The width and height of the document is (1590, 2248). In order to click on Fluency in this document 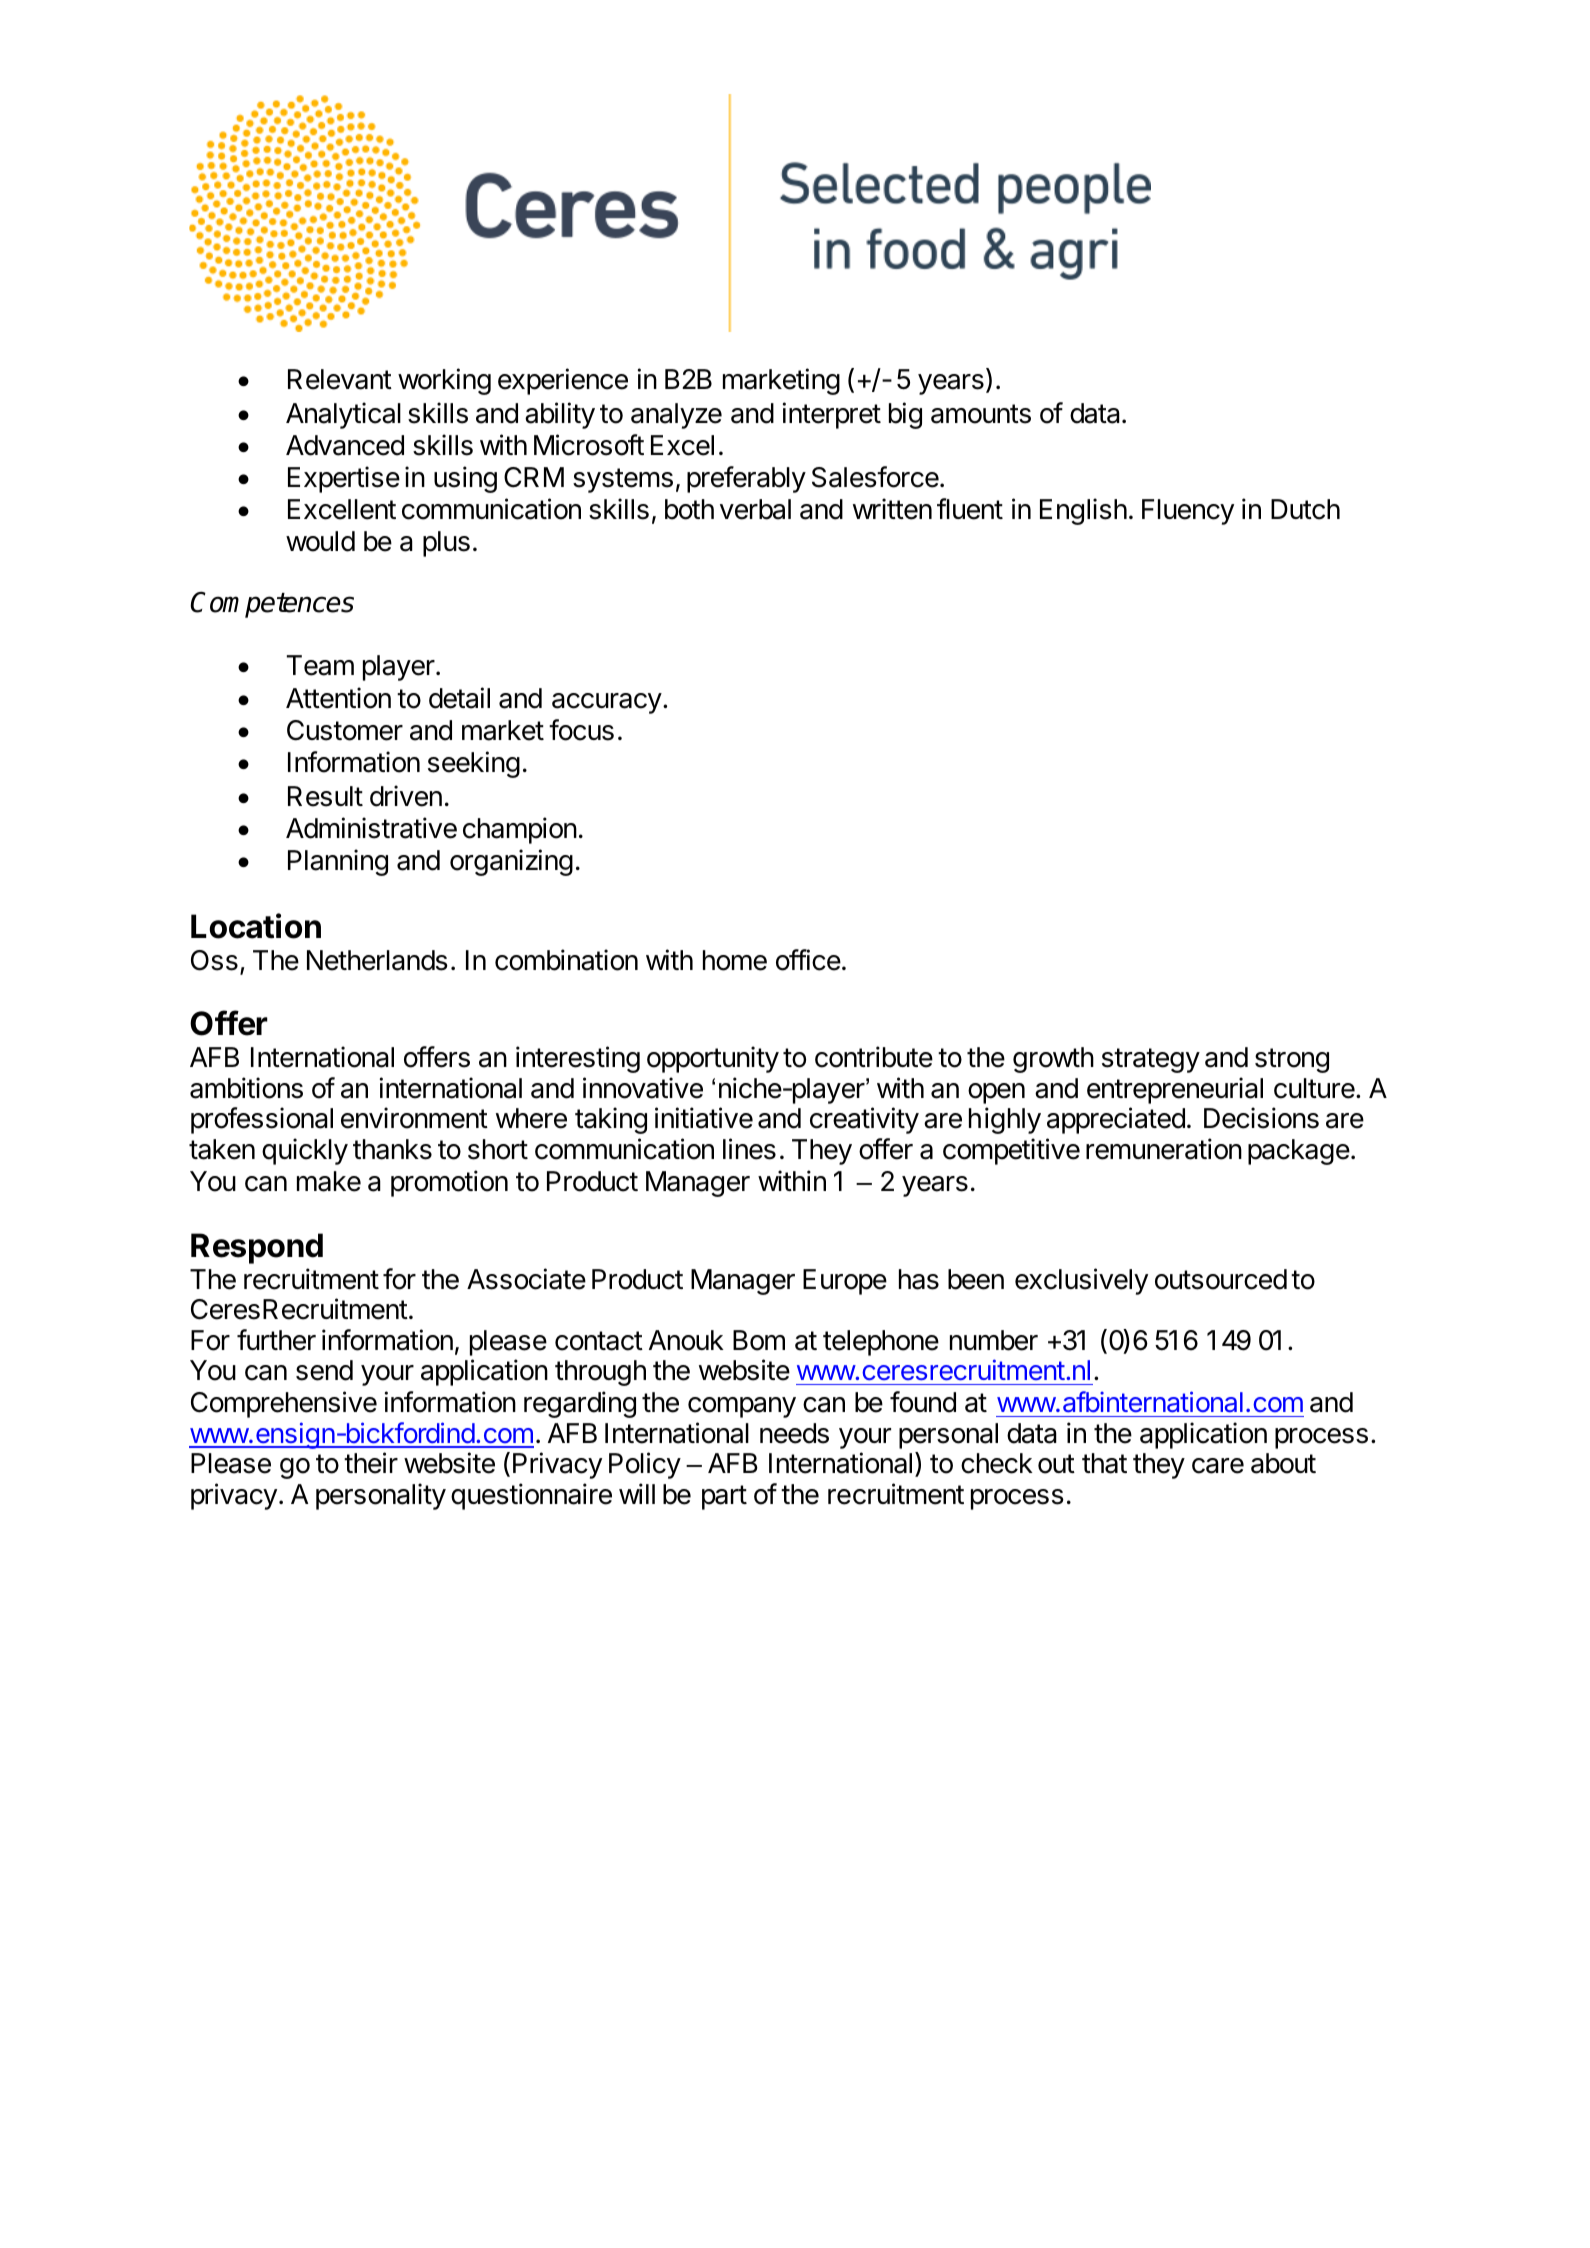, I will do `click(1188, 512)`.
